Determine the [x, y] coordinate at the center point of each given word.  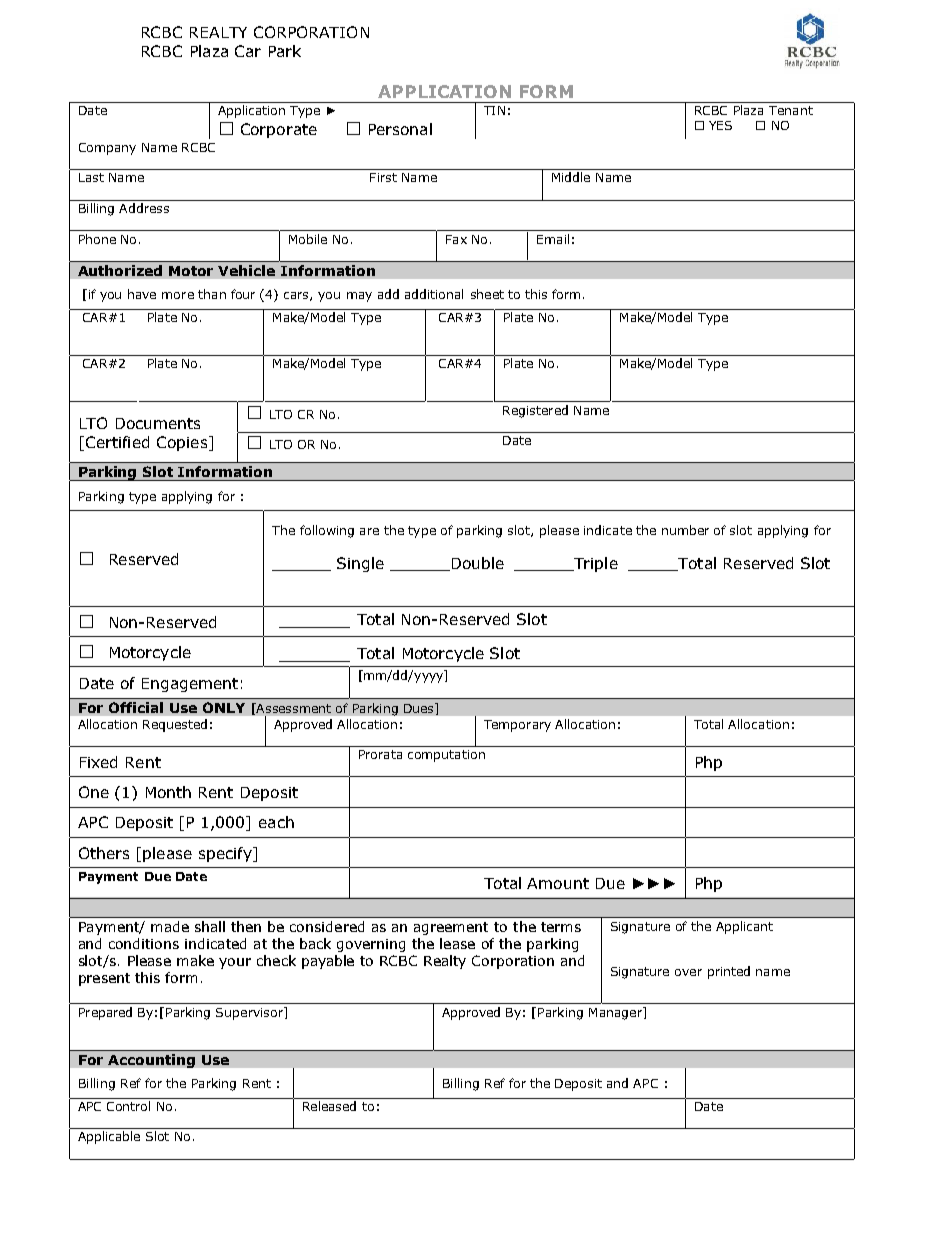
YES [720, 125]
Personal [400, 129]
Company [107, 149]
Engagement [190, 685]
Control [128, 1106]
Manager [617, 1013]
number [685, 530]
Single [360, 564]
